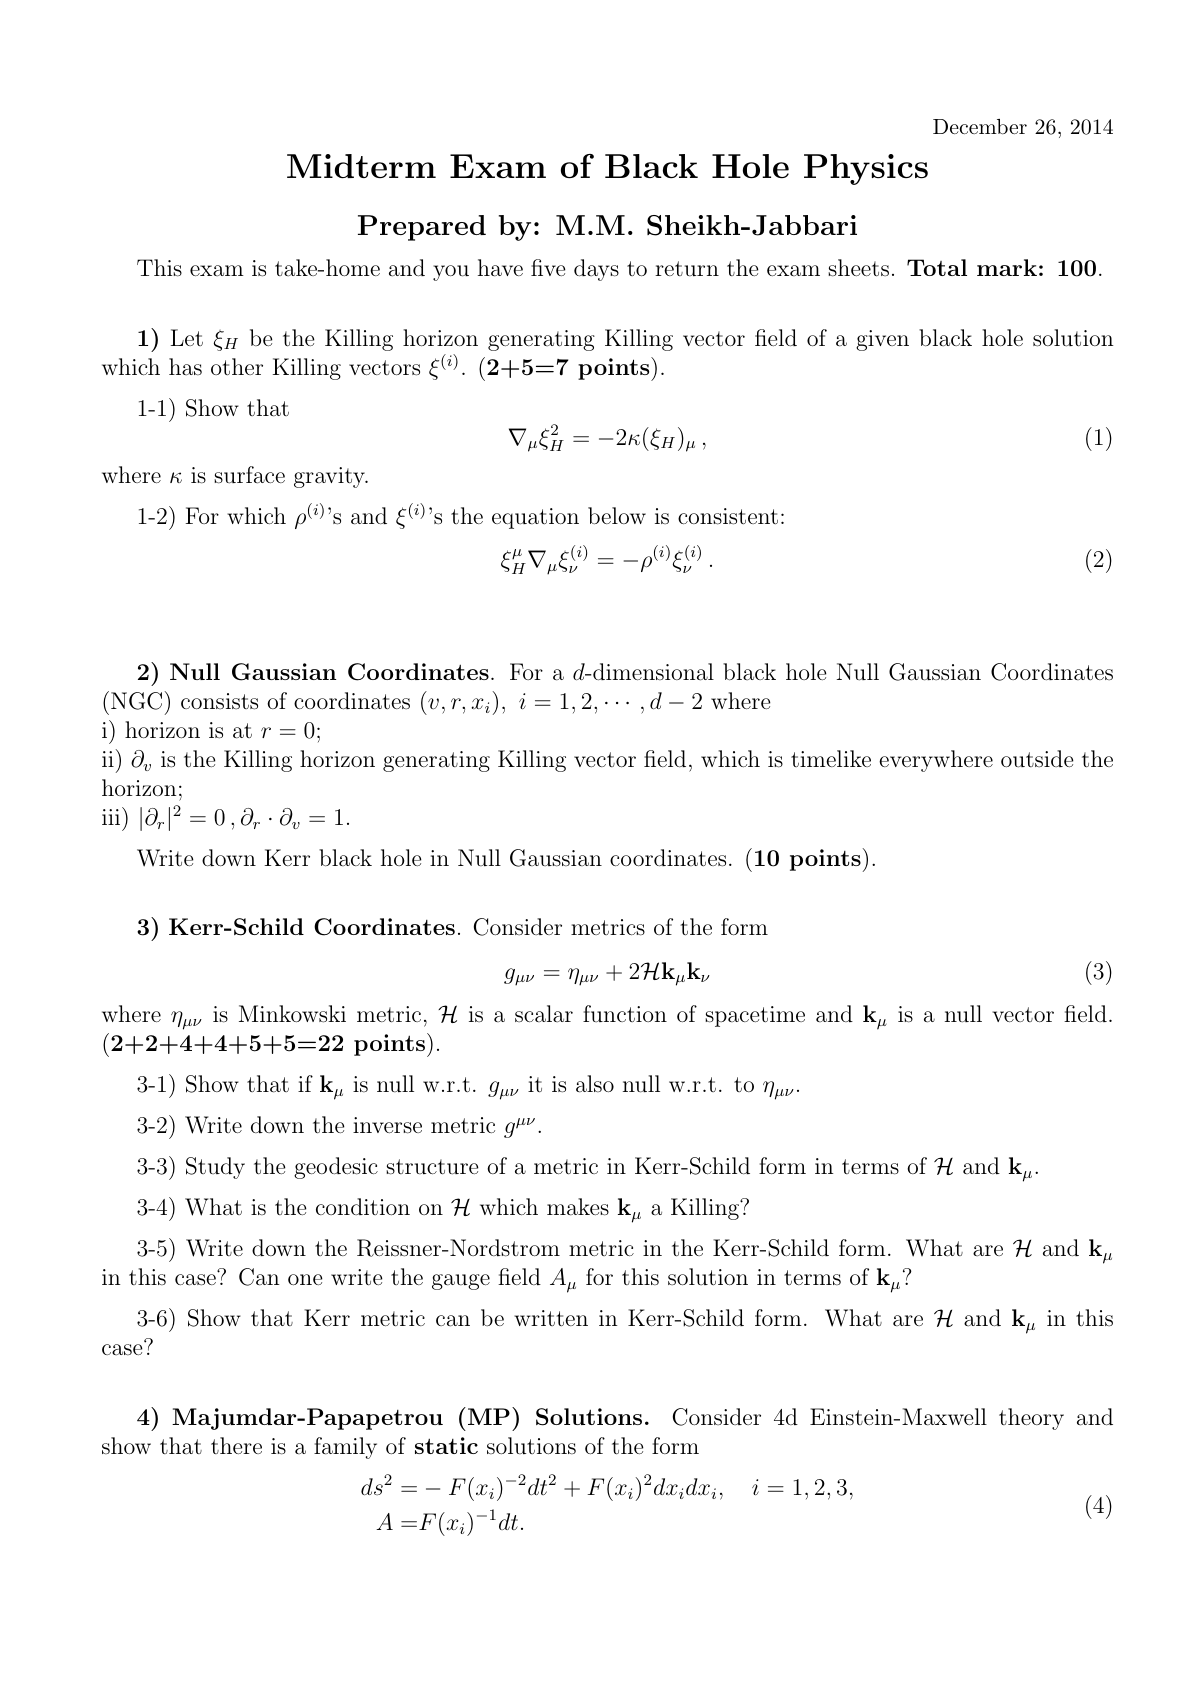 The height and width of the screenshot is (1691, 1196). I want to click on five, so click(548, 267).
